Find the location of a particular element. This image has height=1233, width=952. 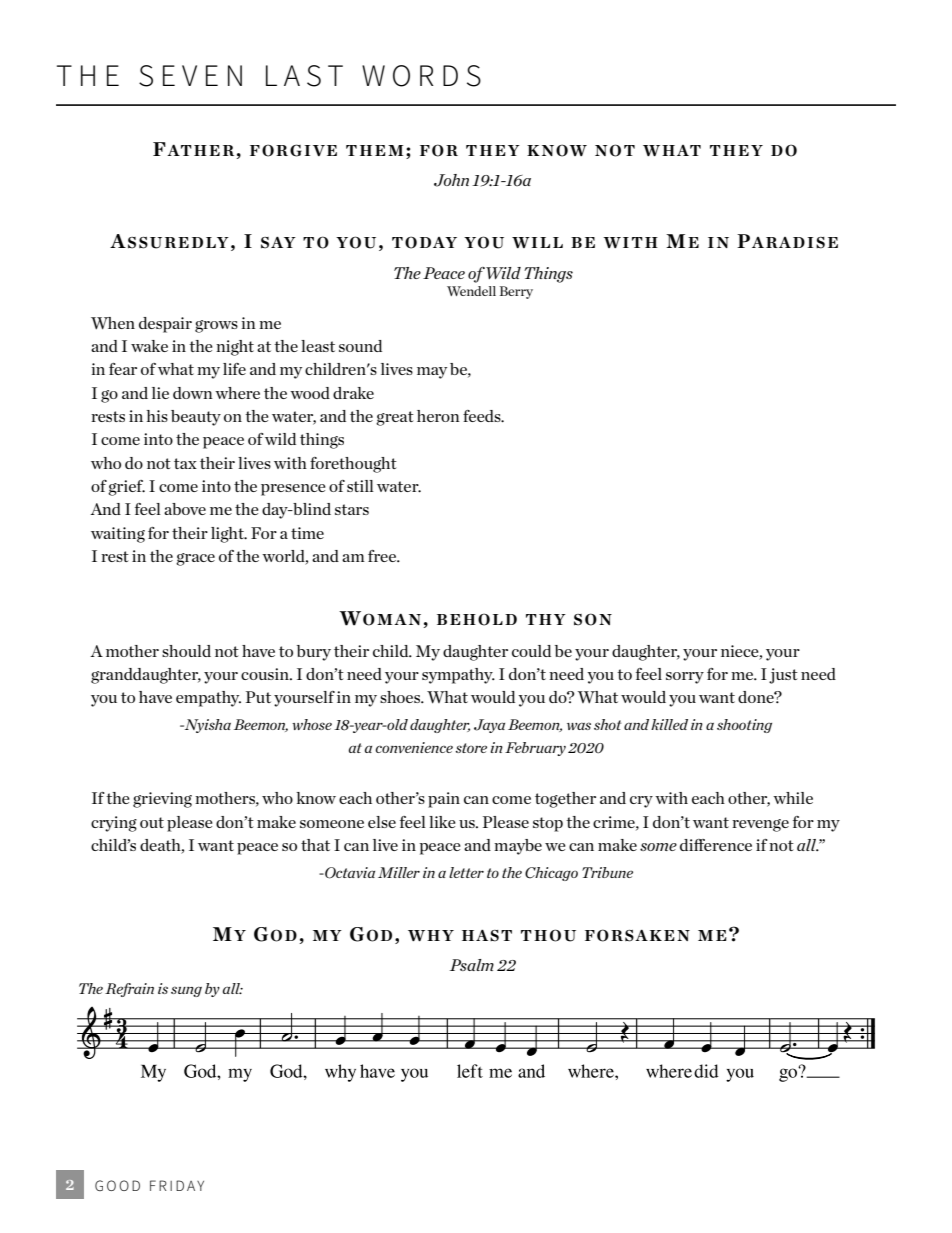

tax is located at coordinates (185, 463).
